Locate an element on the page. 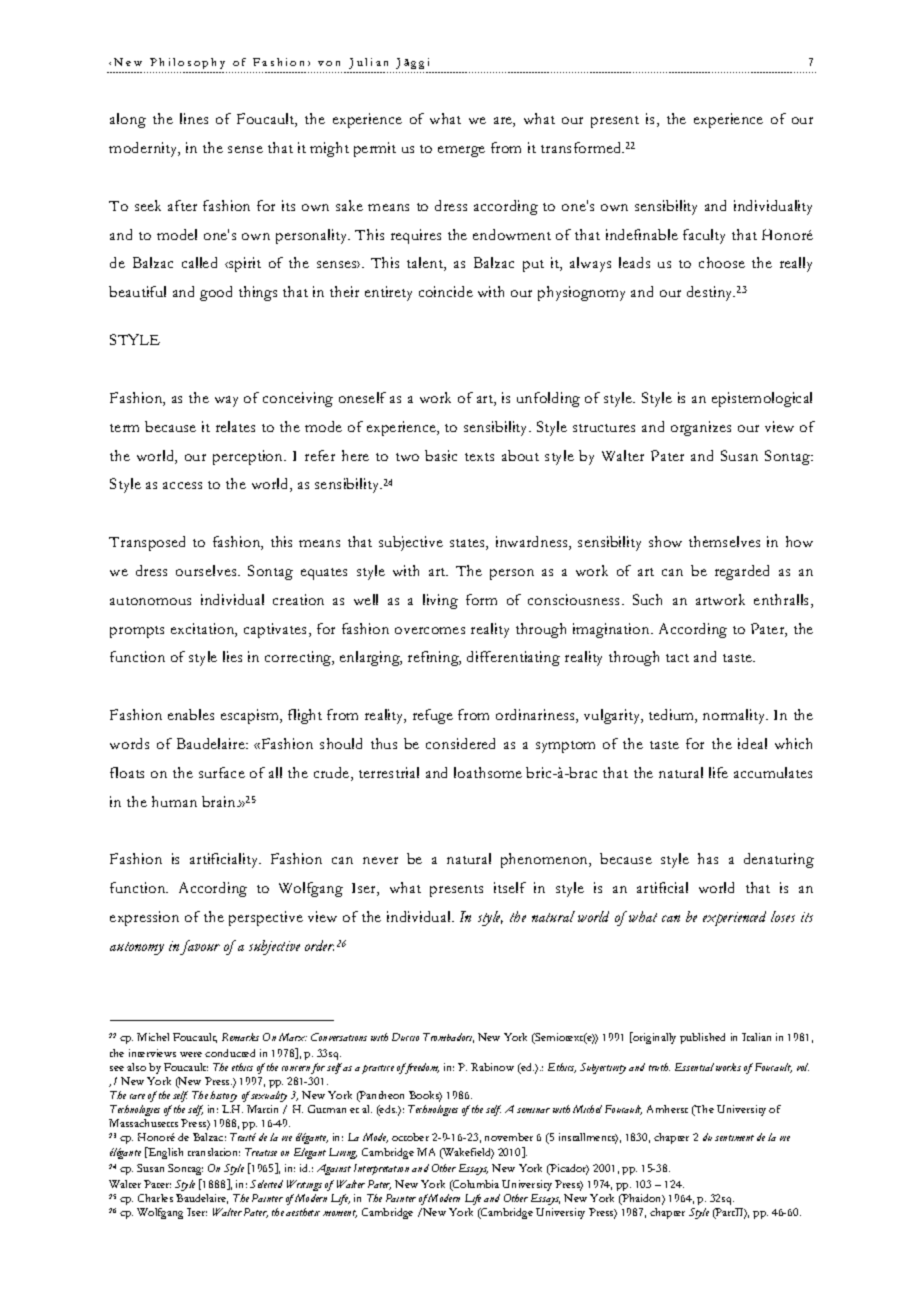  has is located at coordinates (708, 858).
